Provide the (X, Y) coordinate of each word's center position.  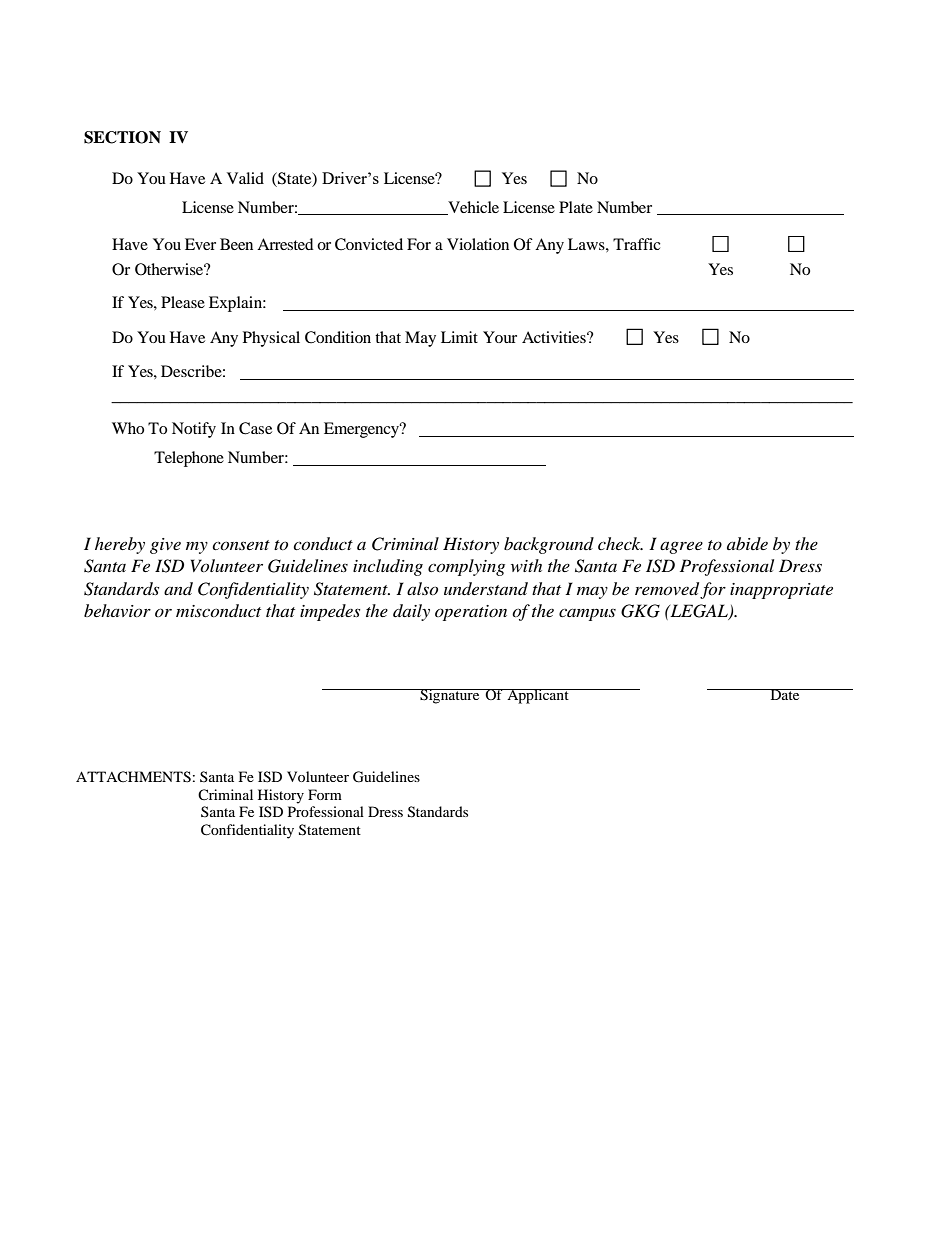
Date (785, 694)
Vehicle (472, 208)
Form (325, 794)
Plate (576, 207)
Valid (245, 178)
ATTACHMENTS (133, 777)
